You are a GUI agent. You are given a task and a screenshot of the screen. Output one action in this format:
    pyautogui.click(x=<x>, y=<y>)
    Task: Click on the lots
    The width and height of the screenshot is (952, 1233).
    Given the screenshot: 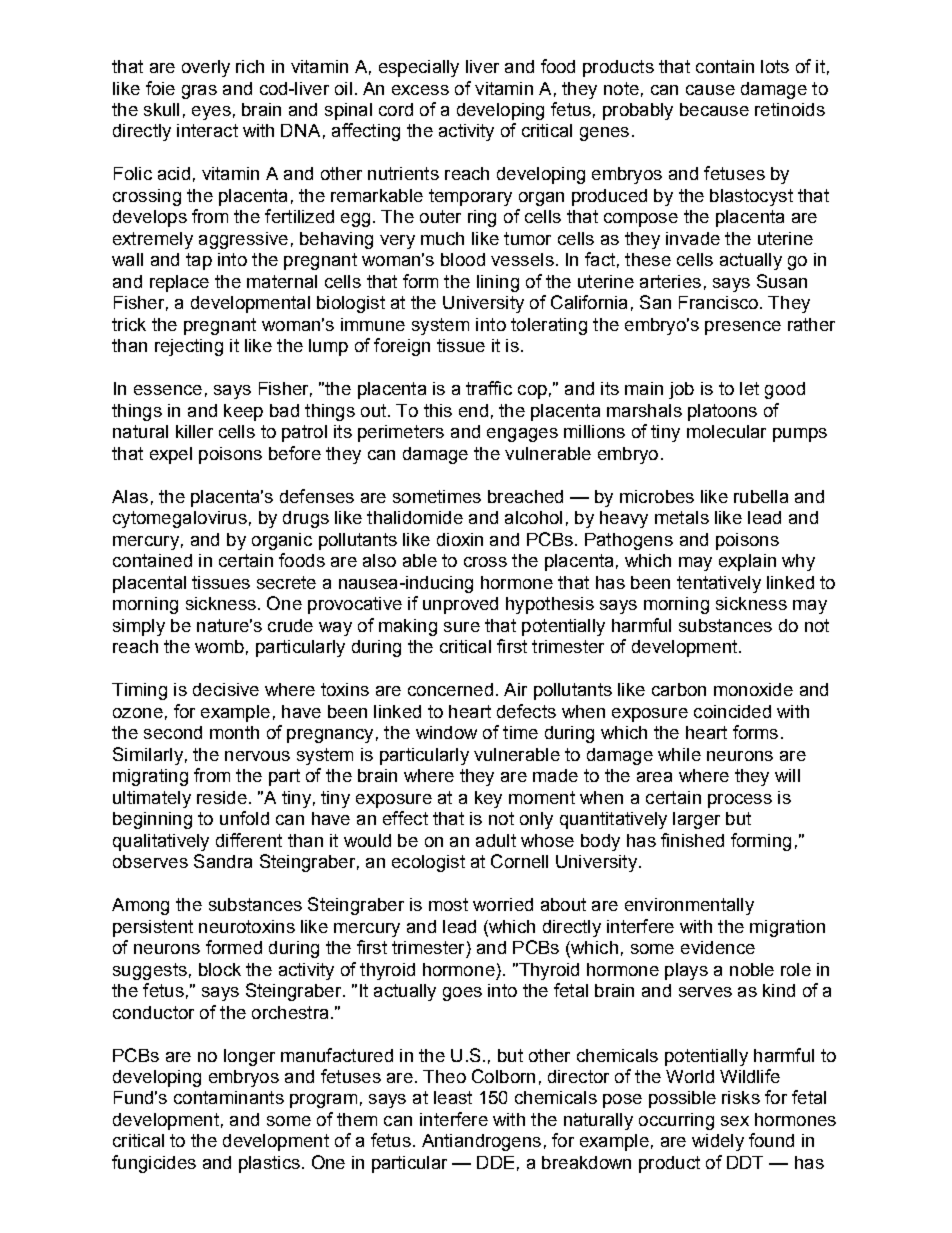 What is the action you would take?
    pyautogui.click(x=775, y=66)
